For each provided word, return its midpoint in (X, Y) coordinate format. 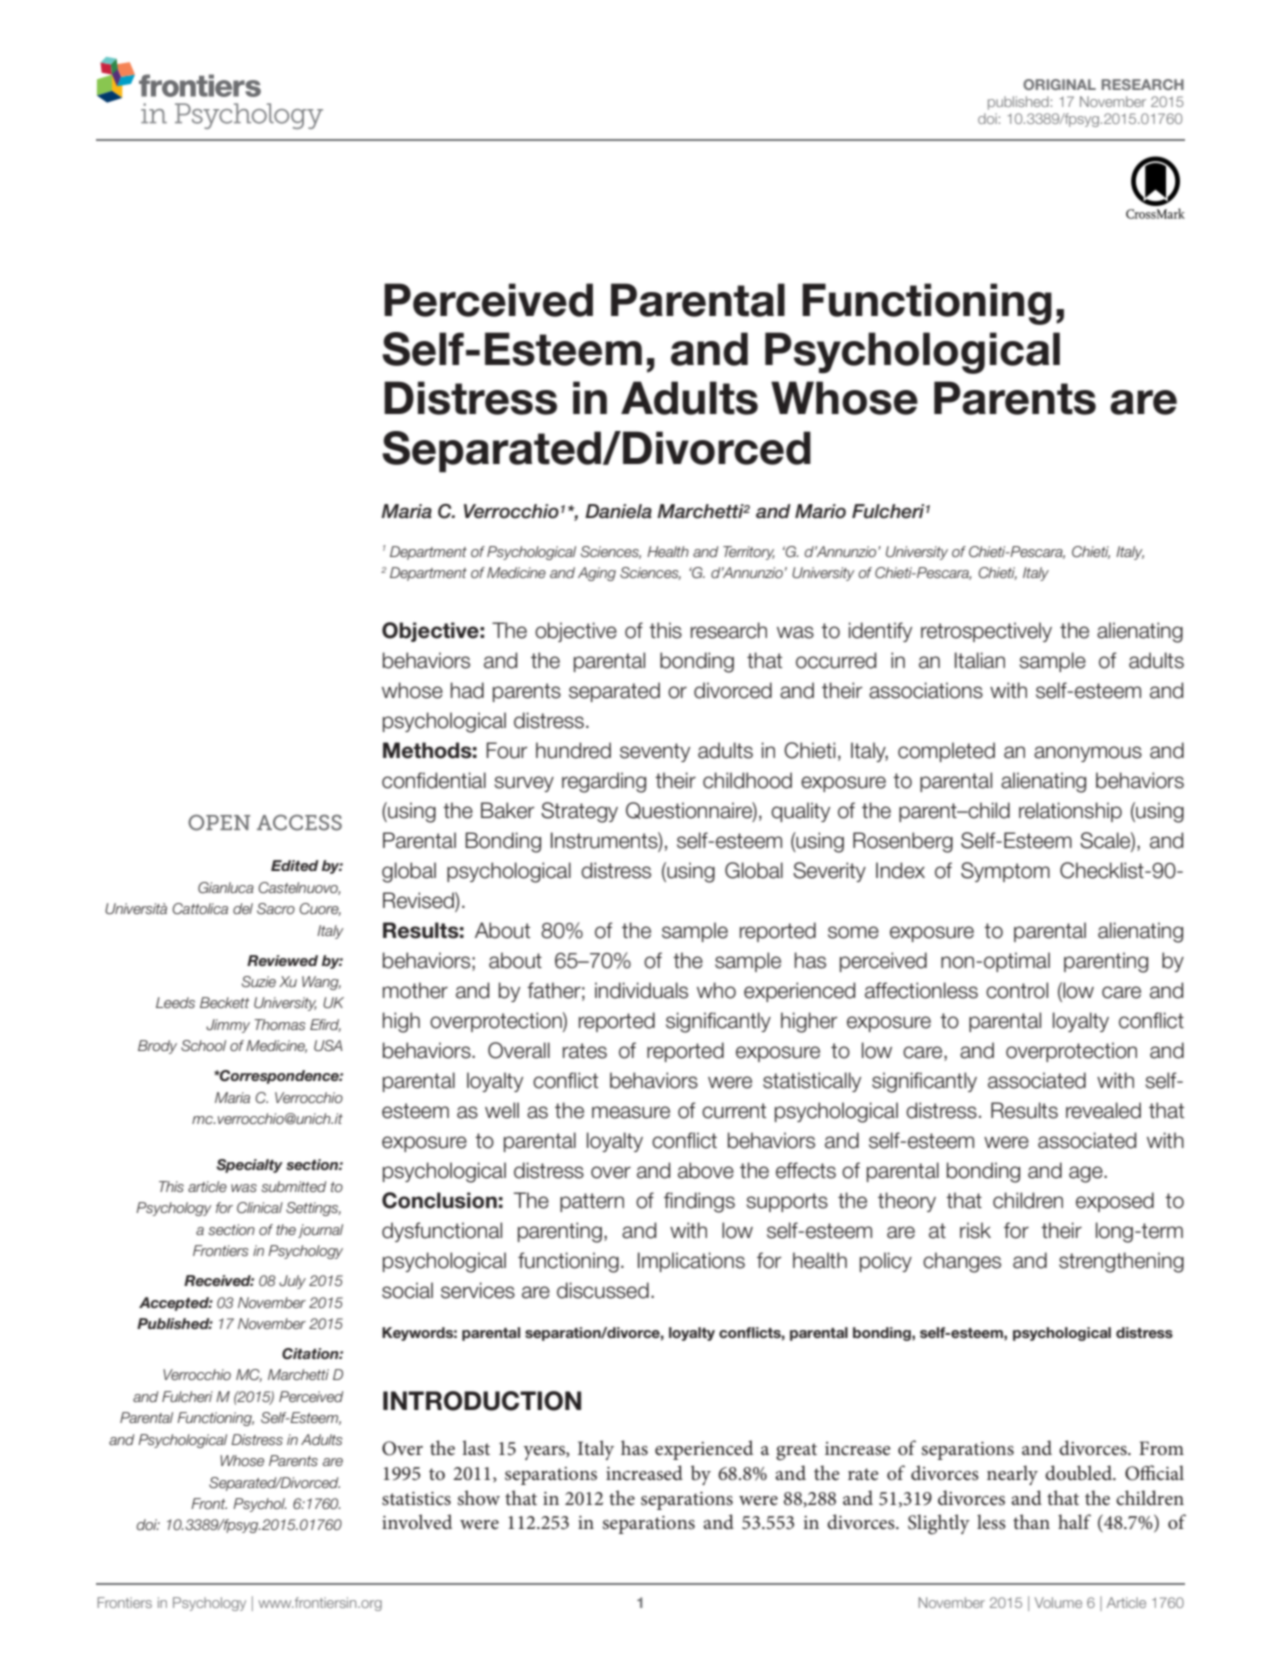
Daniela (618, 511)
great (796, 1452)
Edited (295, 865)
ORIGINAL (1059, 84)
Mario (820, 511)
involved (417, 1522)
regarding (604, 782)
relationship (1070, 812)
